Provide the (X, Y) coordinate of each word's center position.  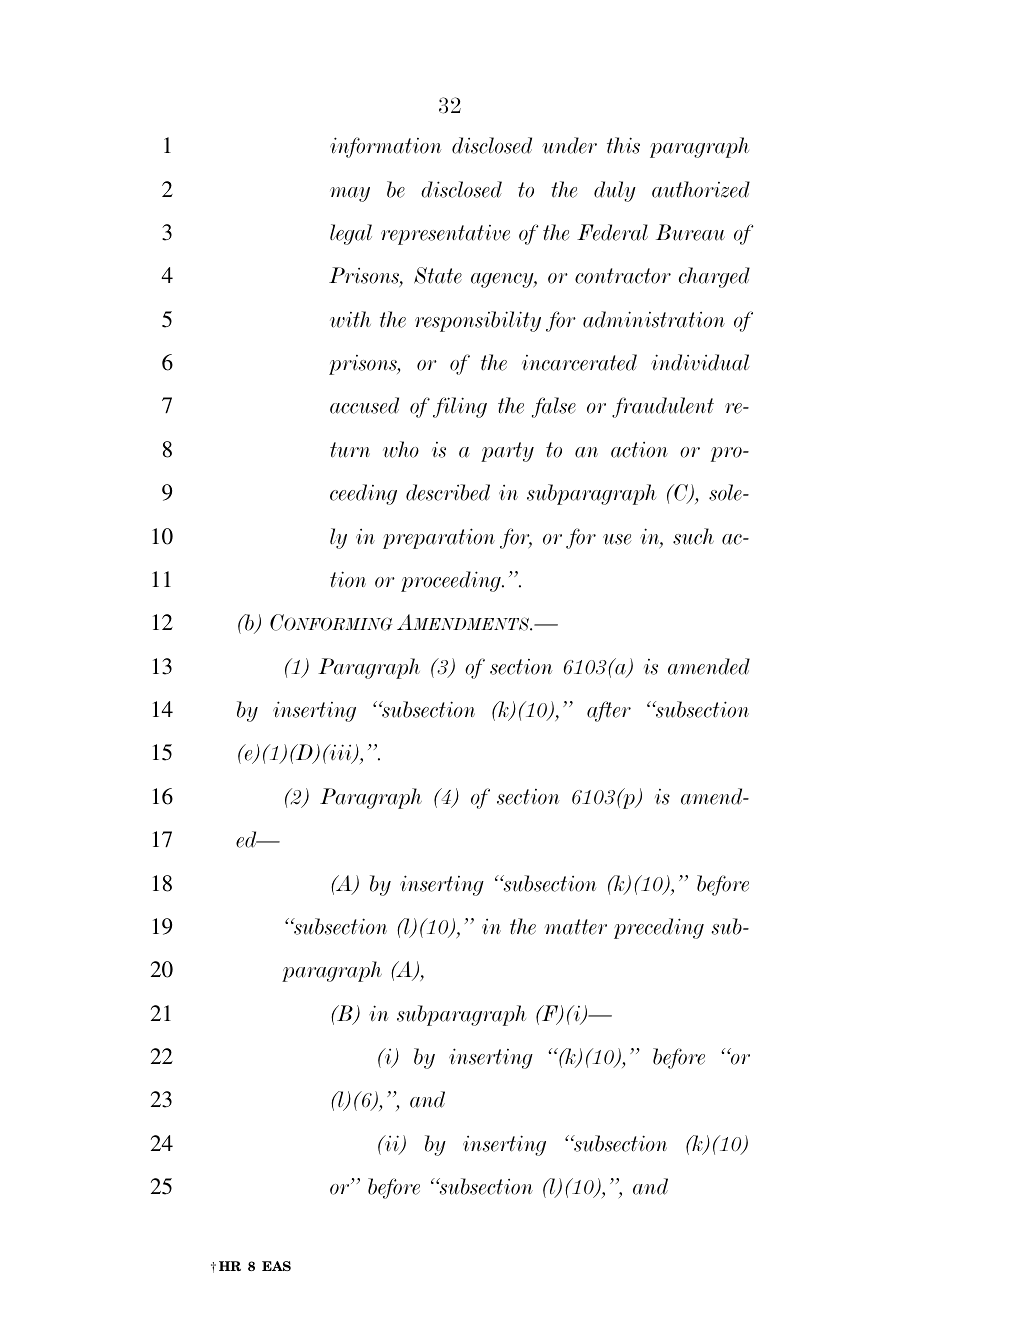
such (693, 536)
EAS (276, 1266)
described (448, 492)
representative (445, 235)
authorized (701, 189)
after (609, 711)
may (350, 194)
